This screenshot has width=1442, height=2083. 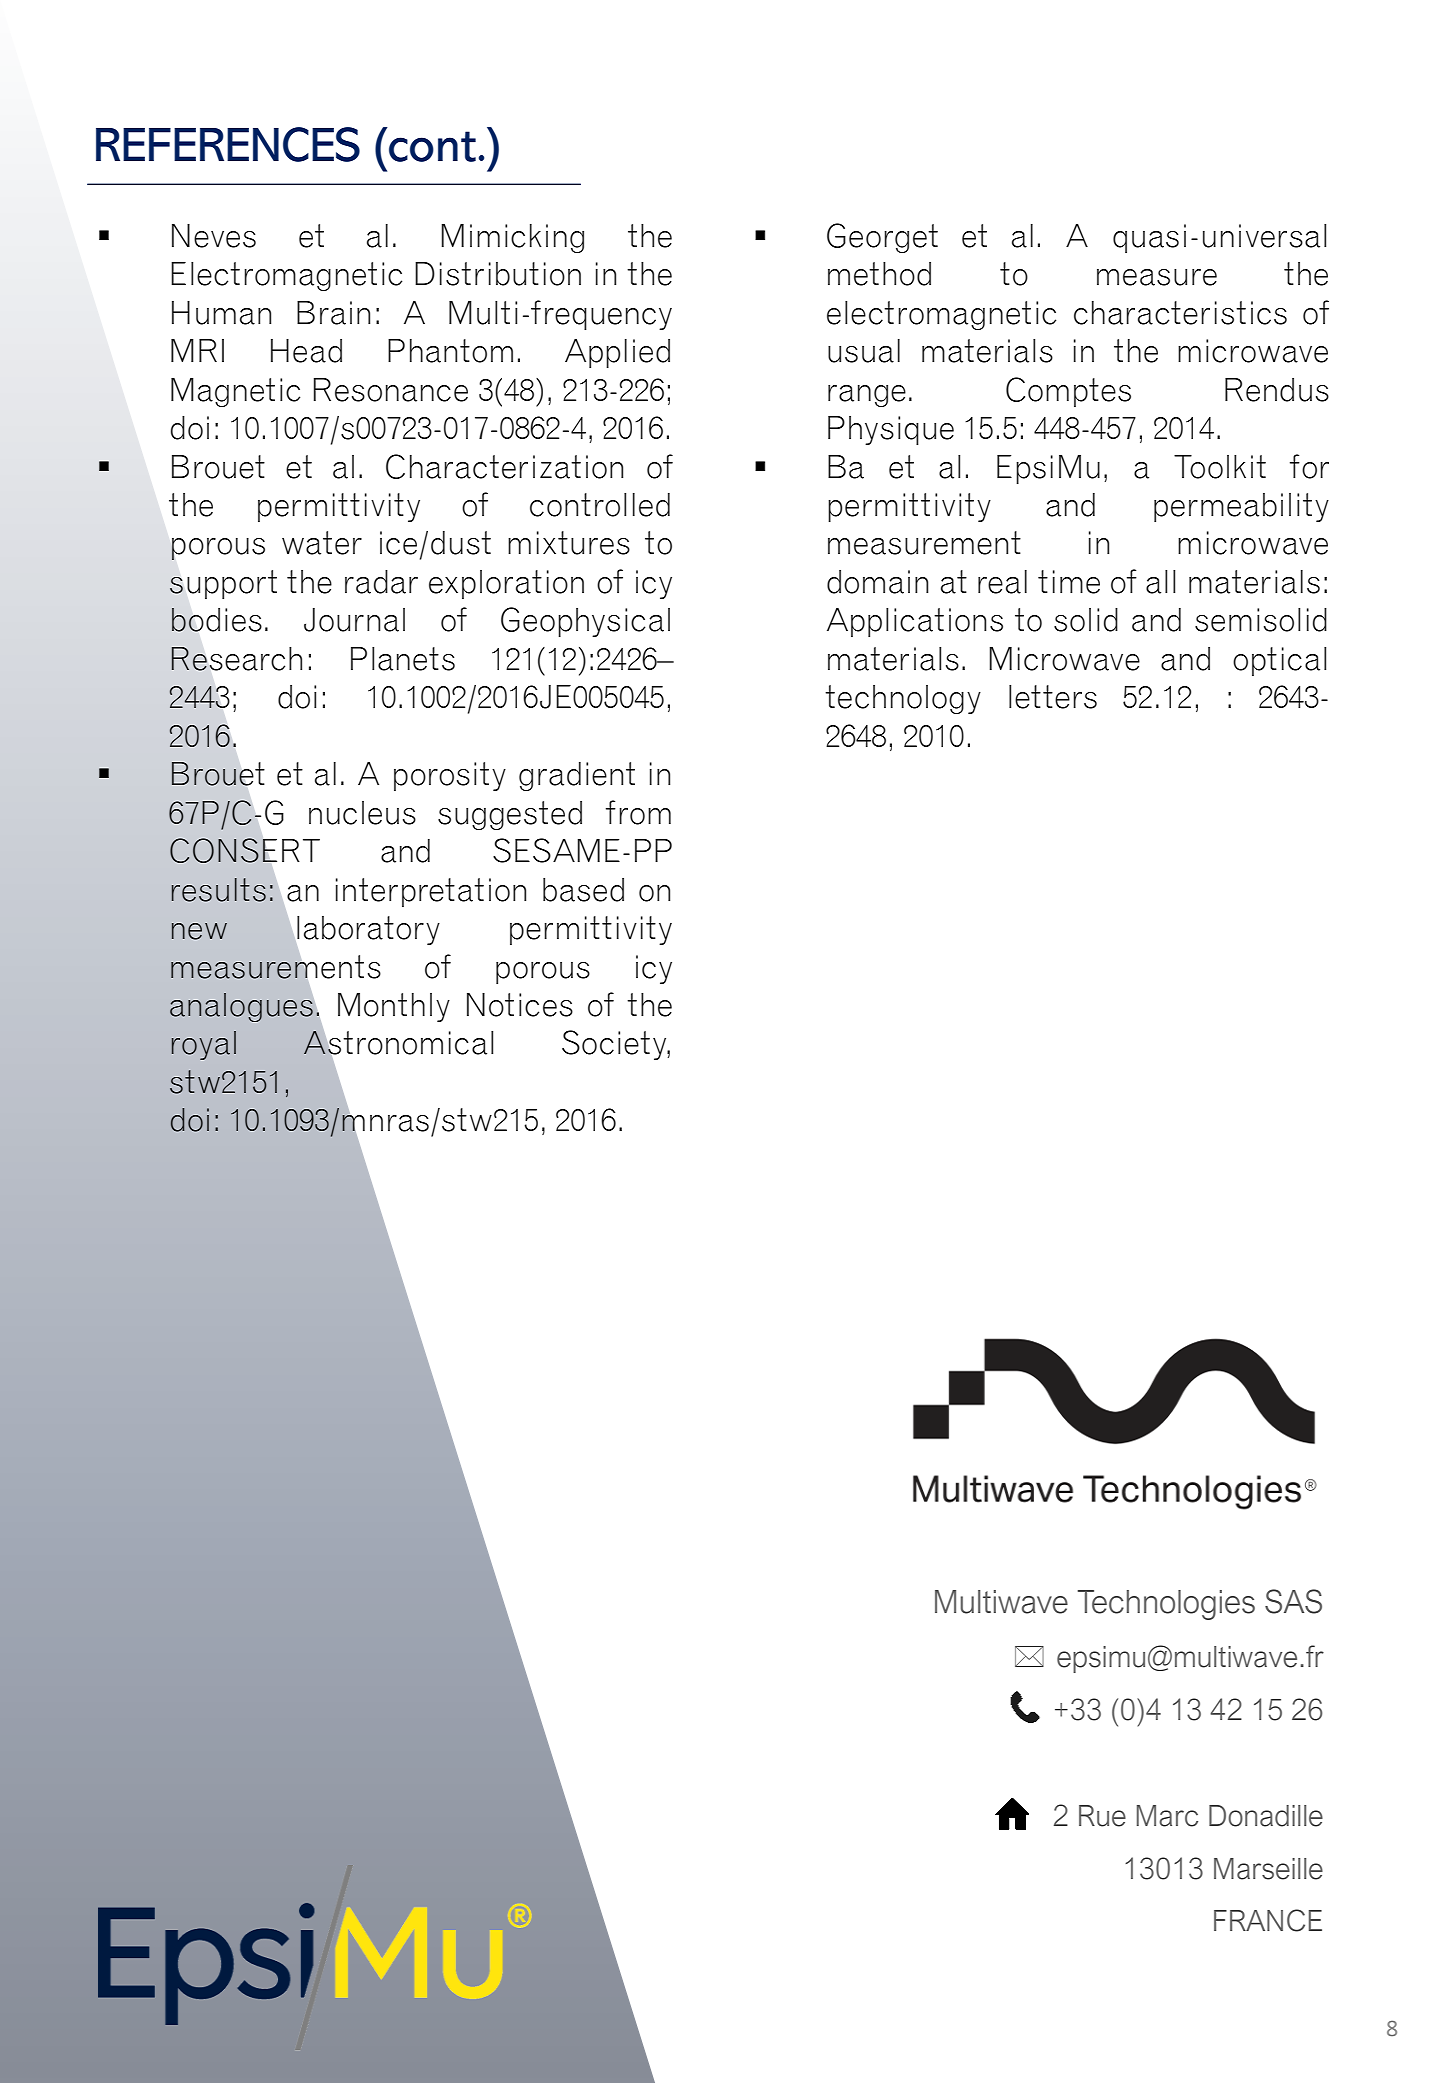 I want to click on Marc, so click(x=1167, y=1816).
